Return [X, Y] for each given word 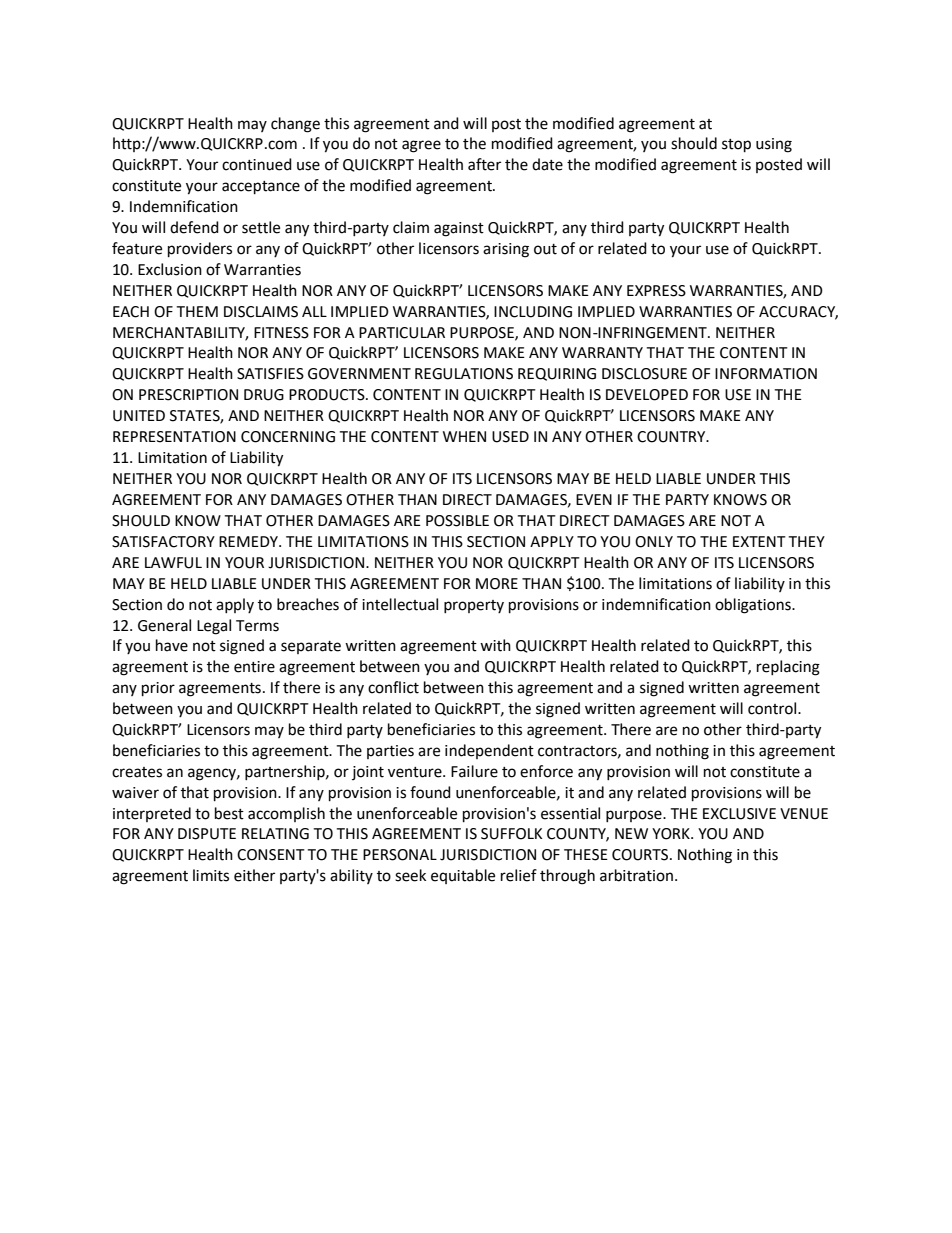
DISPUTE [207, 834]
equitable [463, 876]
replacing [788, 668]
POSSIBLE [457, 521]
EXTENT [759, 541]
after [484, 164]
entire [254, 667]
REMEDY [249, 541]
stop [736, 146]
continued [257, 164]
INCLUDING [533, 312]
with [495, 645]
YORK [672, 834]
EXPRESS [656, 291]
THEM [197, 311]
